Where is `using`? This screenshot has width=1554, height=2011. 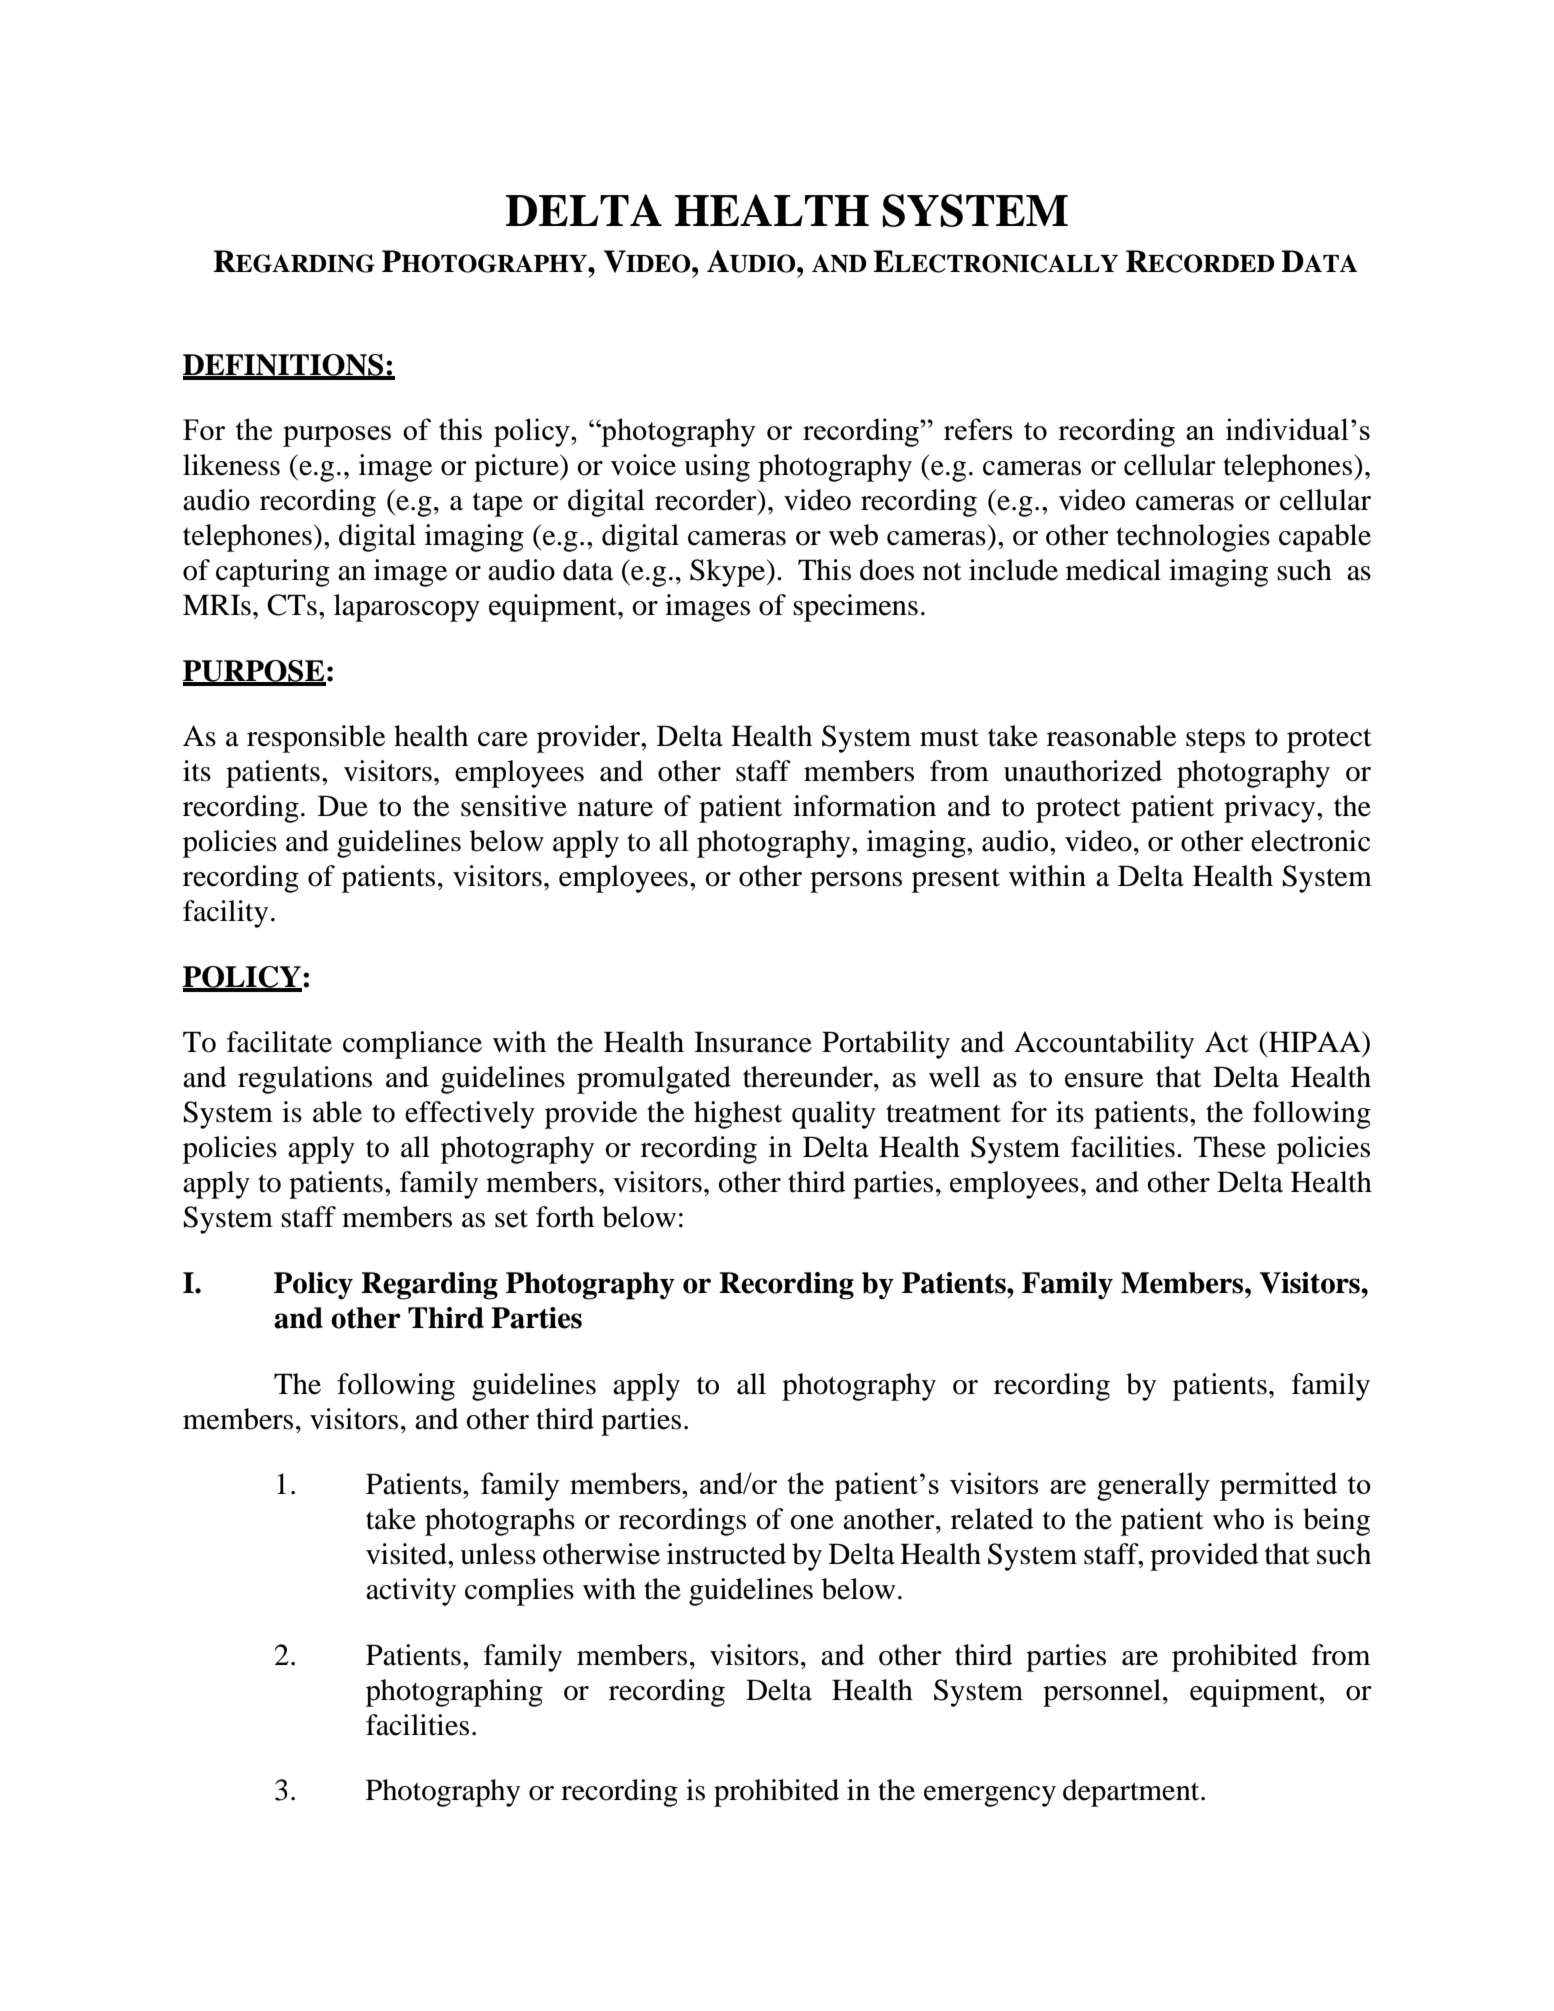 using is located at coordinates (717, 468).
